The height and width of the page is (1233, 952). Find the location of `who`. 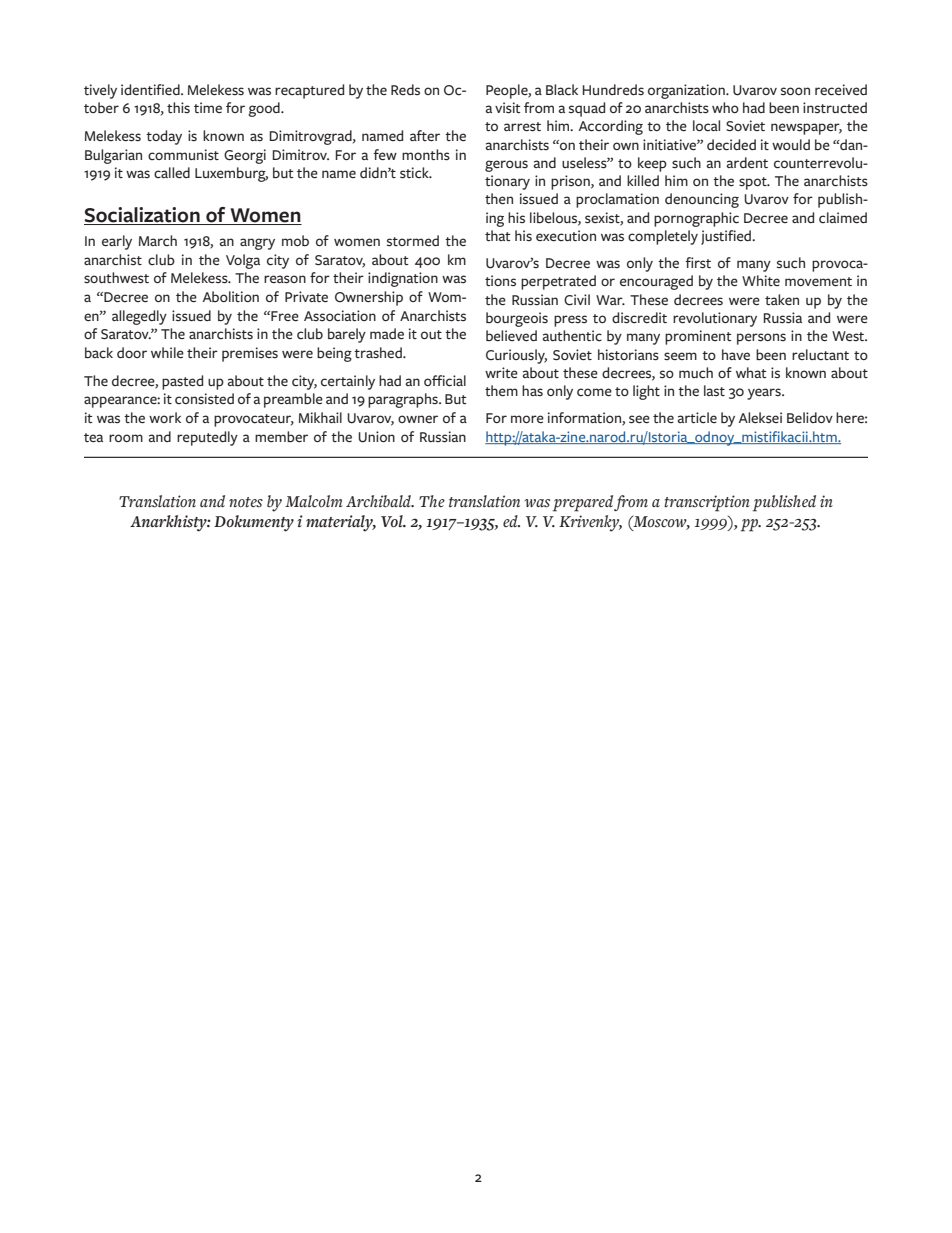

who is located at coordinates (725, 107).
